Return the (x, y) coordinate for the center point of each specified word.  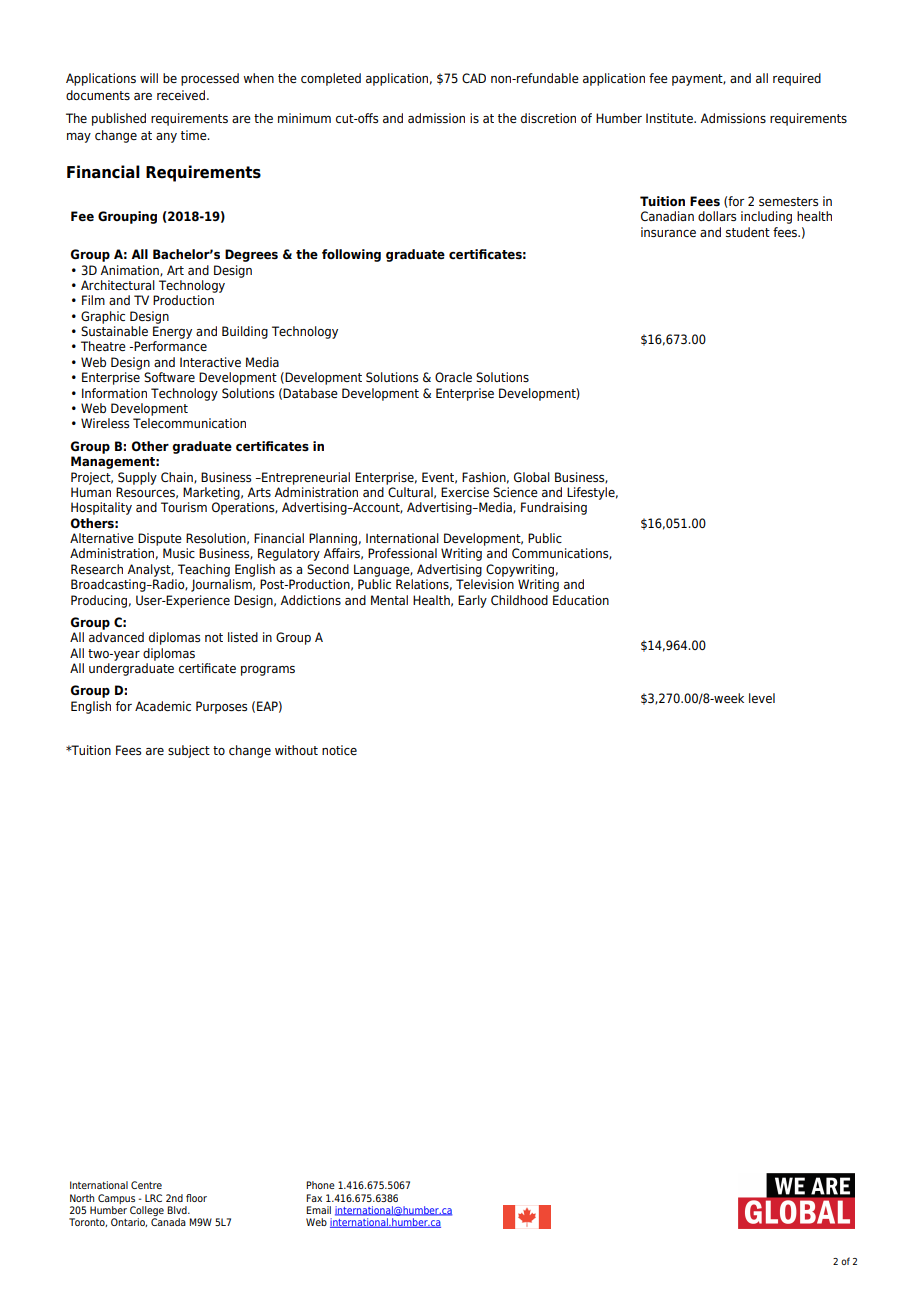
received (181, 95)
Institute (670, 118)
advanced (116, 637)
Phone (320, 1185)
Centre (146, 1185)
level (762, 698)
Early (472, 601)
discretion (548, 118)
